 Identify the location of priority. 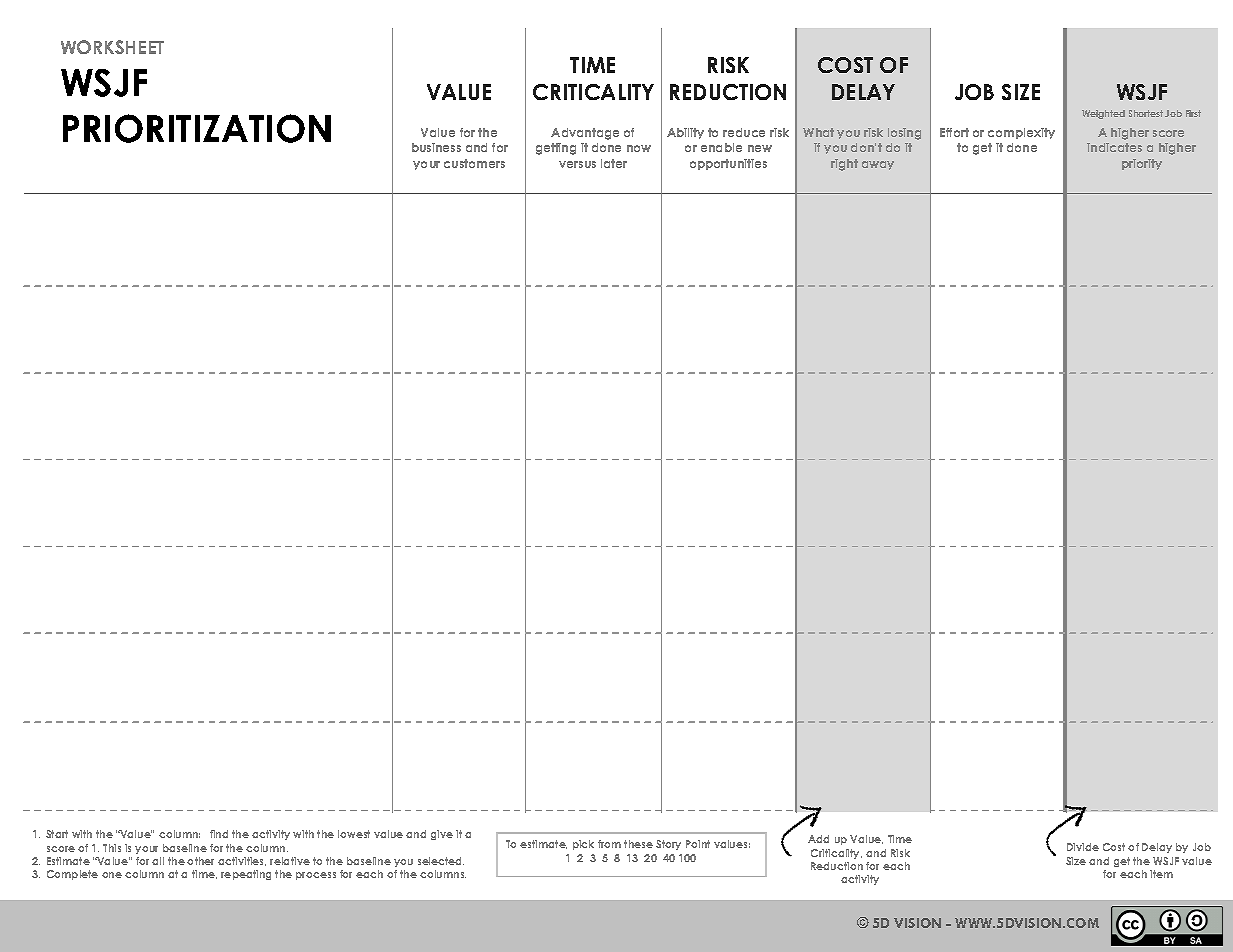
(1142, 164).
